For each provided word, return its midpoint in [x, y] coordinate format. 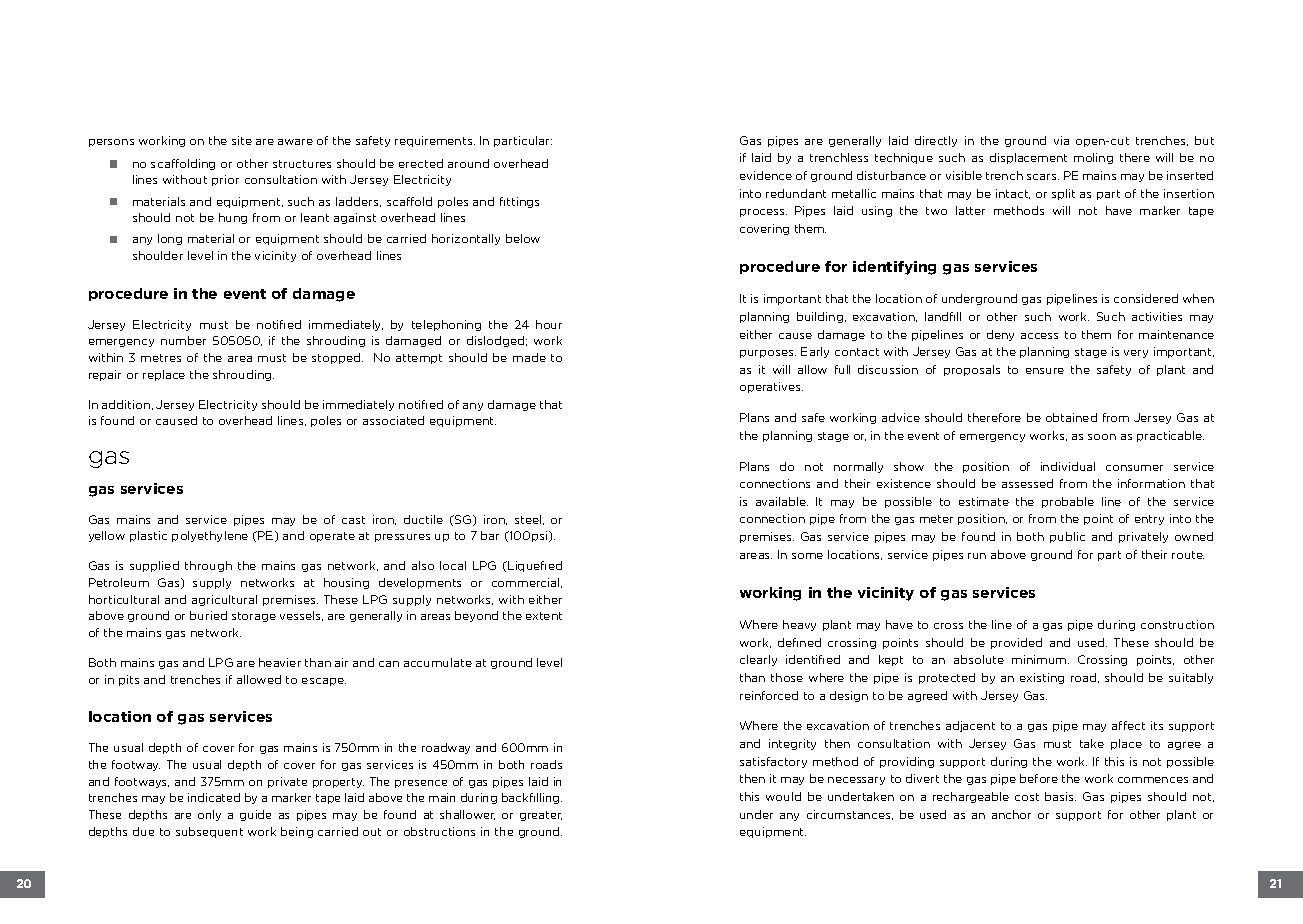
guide [255, 815]
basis [1060, 796]
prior [225, 180]
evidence [766, 175]
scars [1043, 177]
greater [541, 816]
